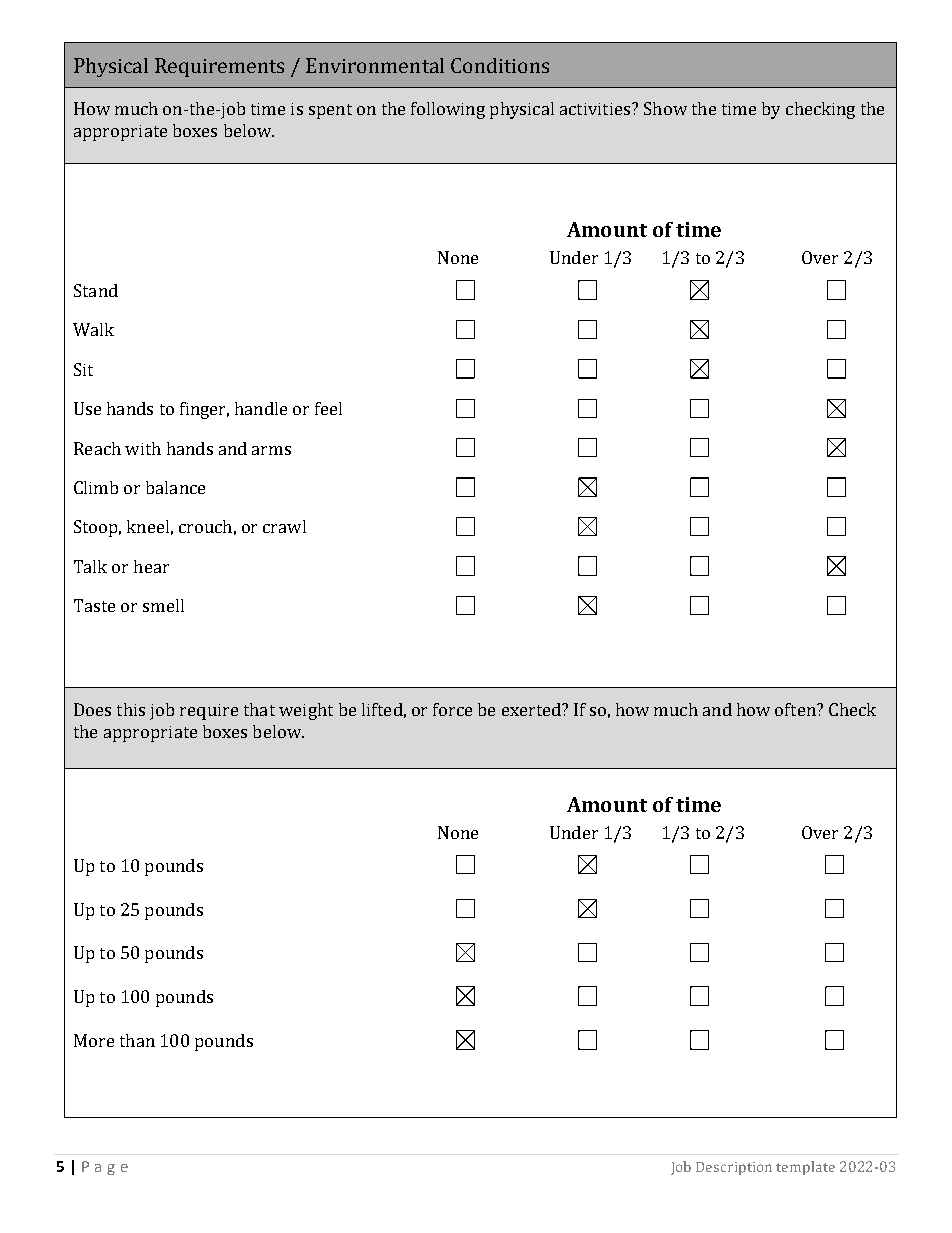 The image size is (952, 1233). What do you see at coordinates (175, 487) in the document?
I see `balance` at bounding box center [175, 487].
